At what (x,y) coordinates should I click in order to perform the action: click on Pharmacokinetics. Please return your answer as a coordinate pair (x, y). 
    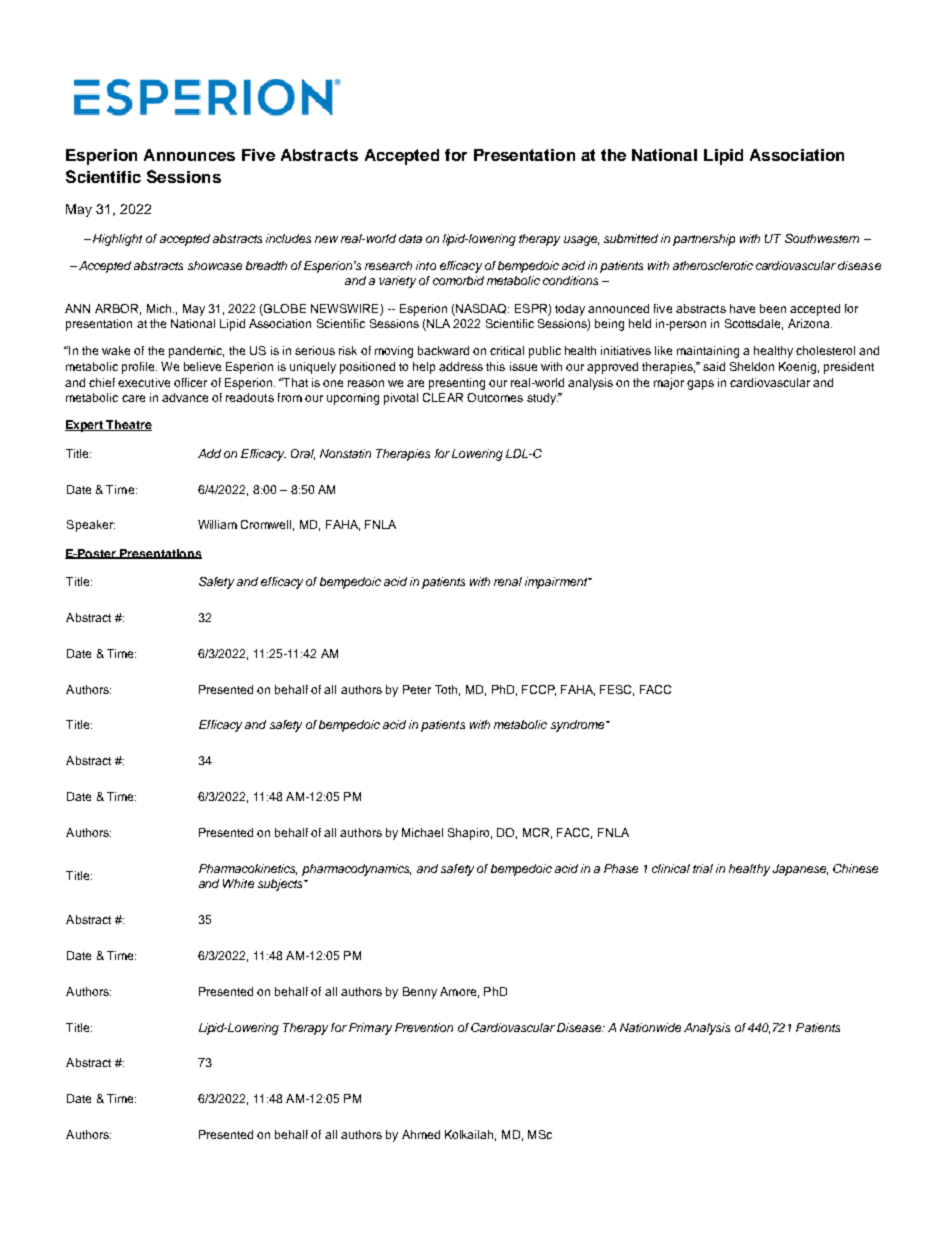
    Looking at the image, I should click on (248, 869).
